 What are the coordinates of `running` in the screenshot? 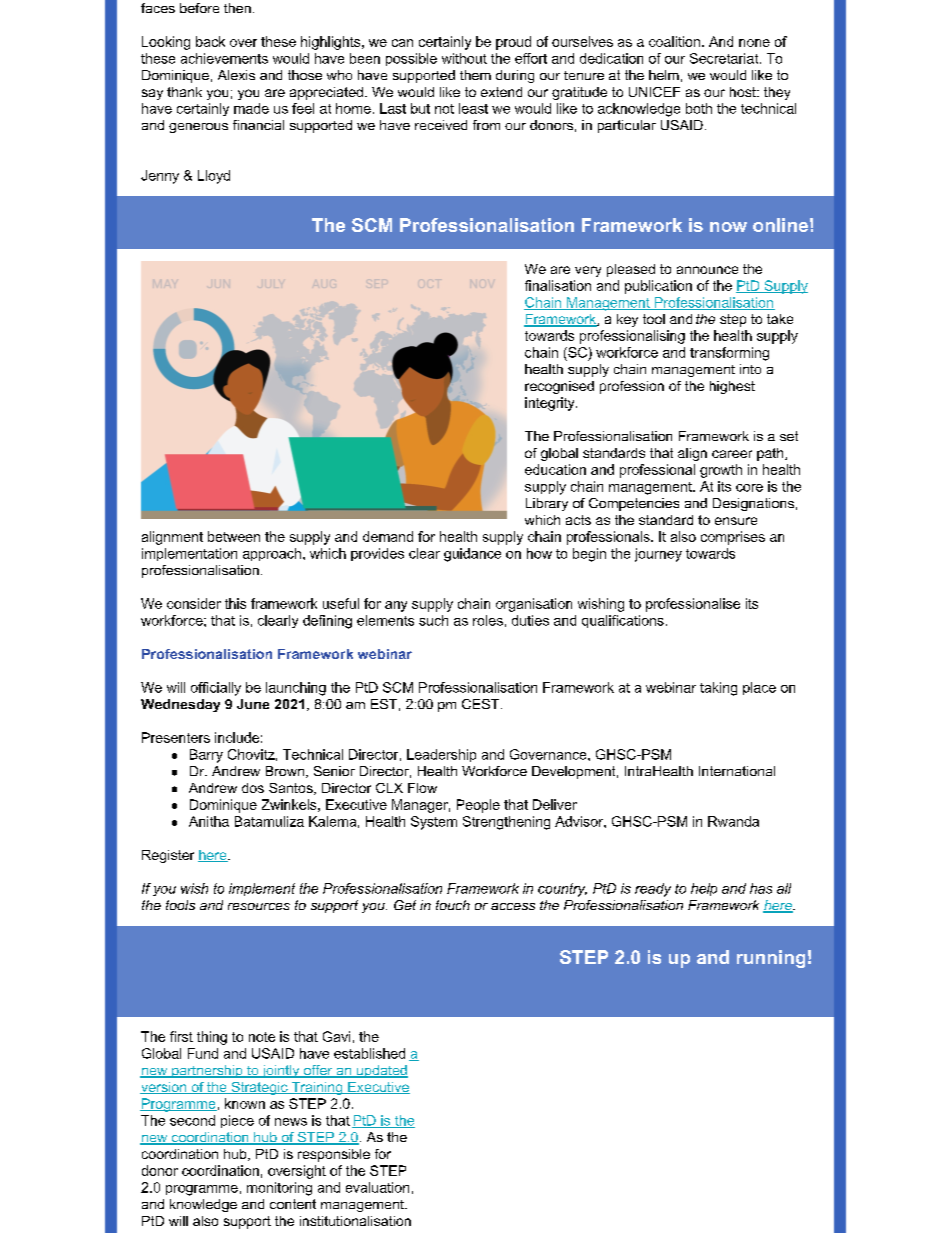 It's located at (771, 959).
